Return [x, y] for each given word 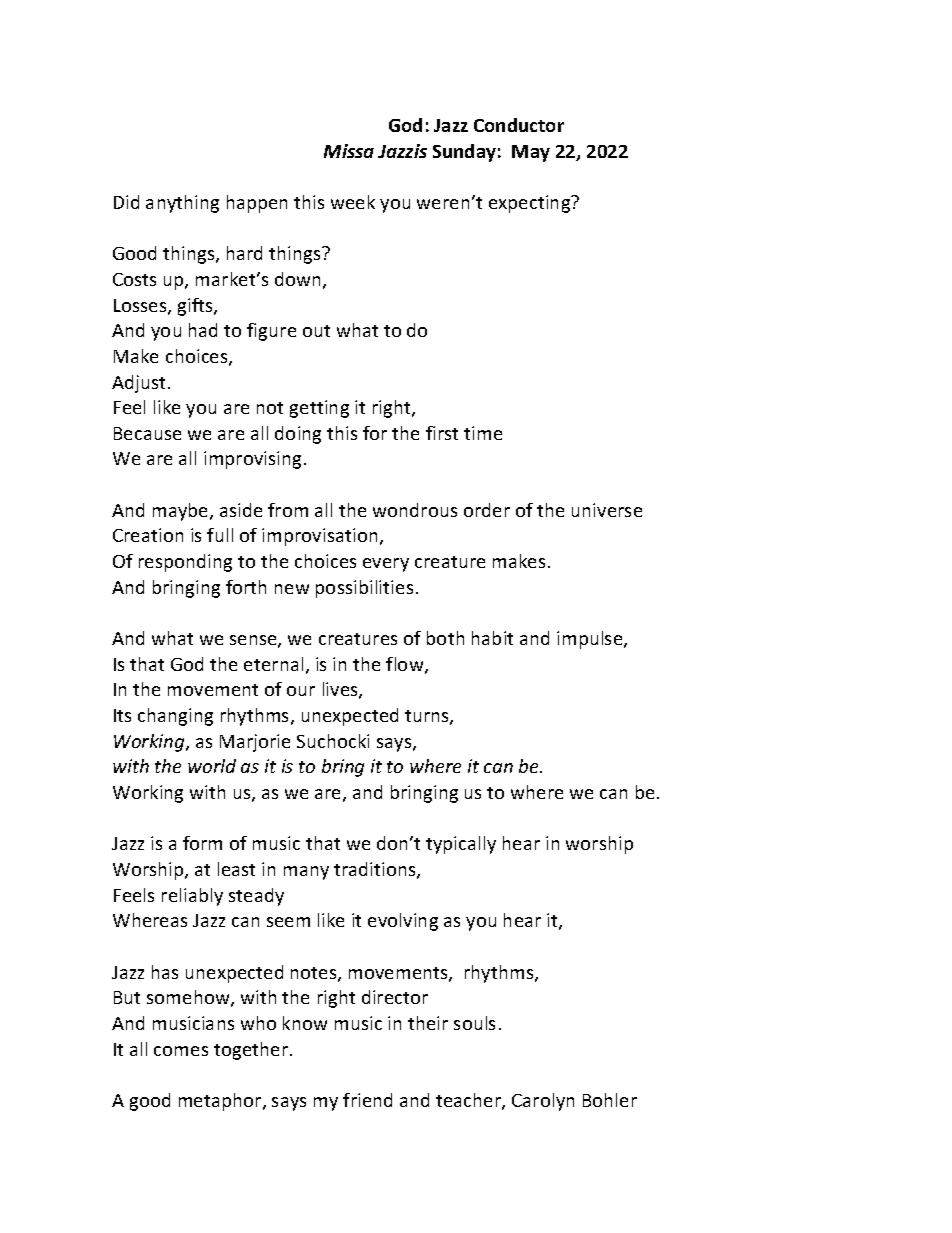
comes [181, 1051]
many [306, 873]
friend [367, 1100]
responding [185, 563]
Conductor [519, 125]
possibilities [364, 589]
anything [182, 204]
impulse [591, 640]
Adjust [140, 384]
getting [319, 409]
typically [461, 845]
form [202, 843]
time [483, 433]
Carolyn [543, 1102]
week [353, 202]
